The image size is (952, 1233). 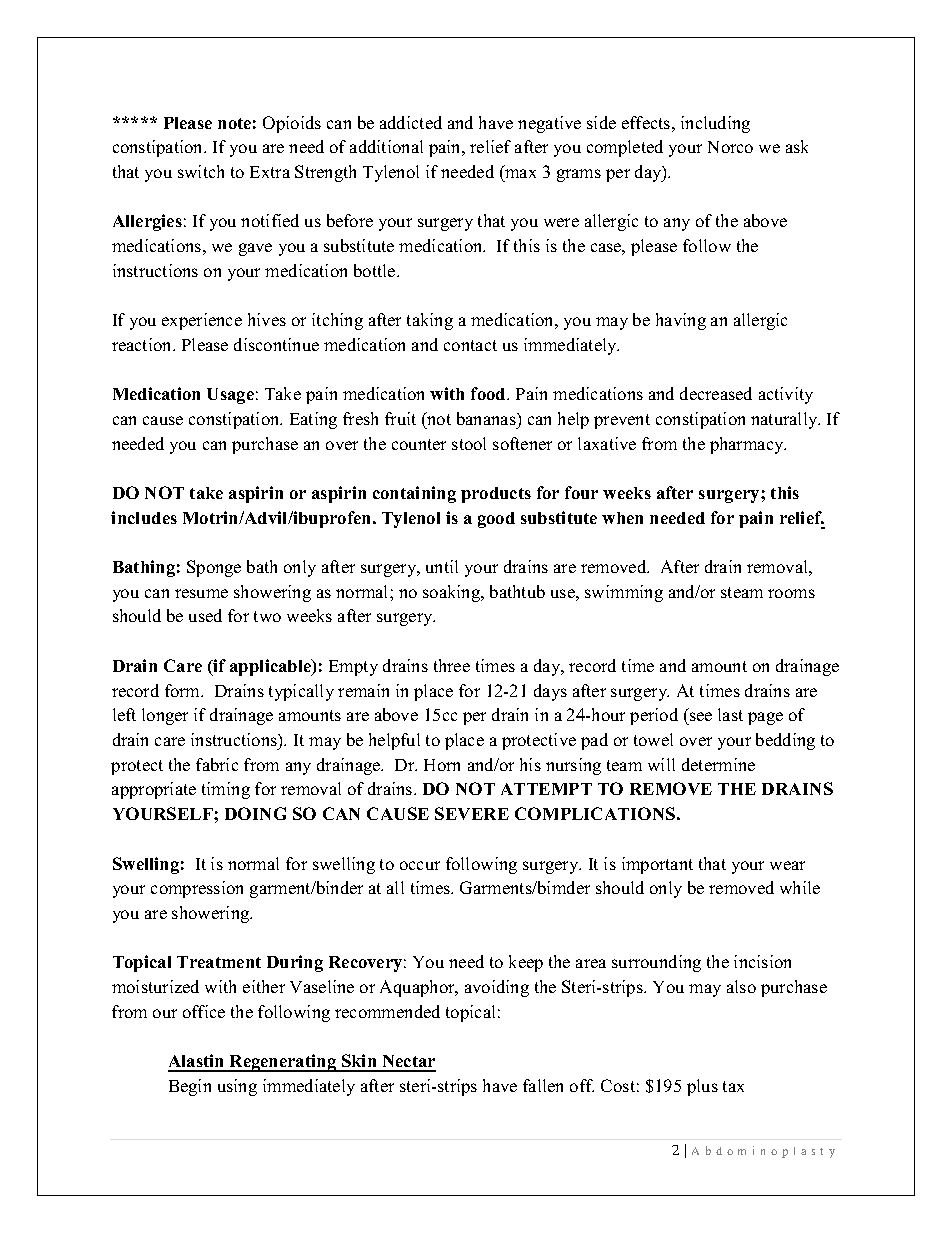 What do you see at coordinates (411, 122) in the document?
I see `addicted` at bounding box center [411, 122].
